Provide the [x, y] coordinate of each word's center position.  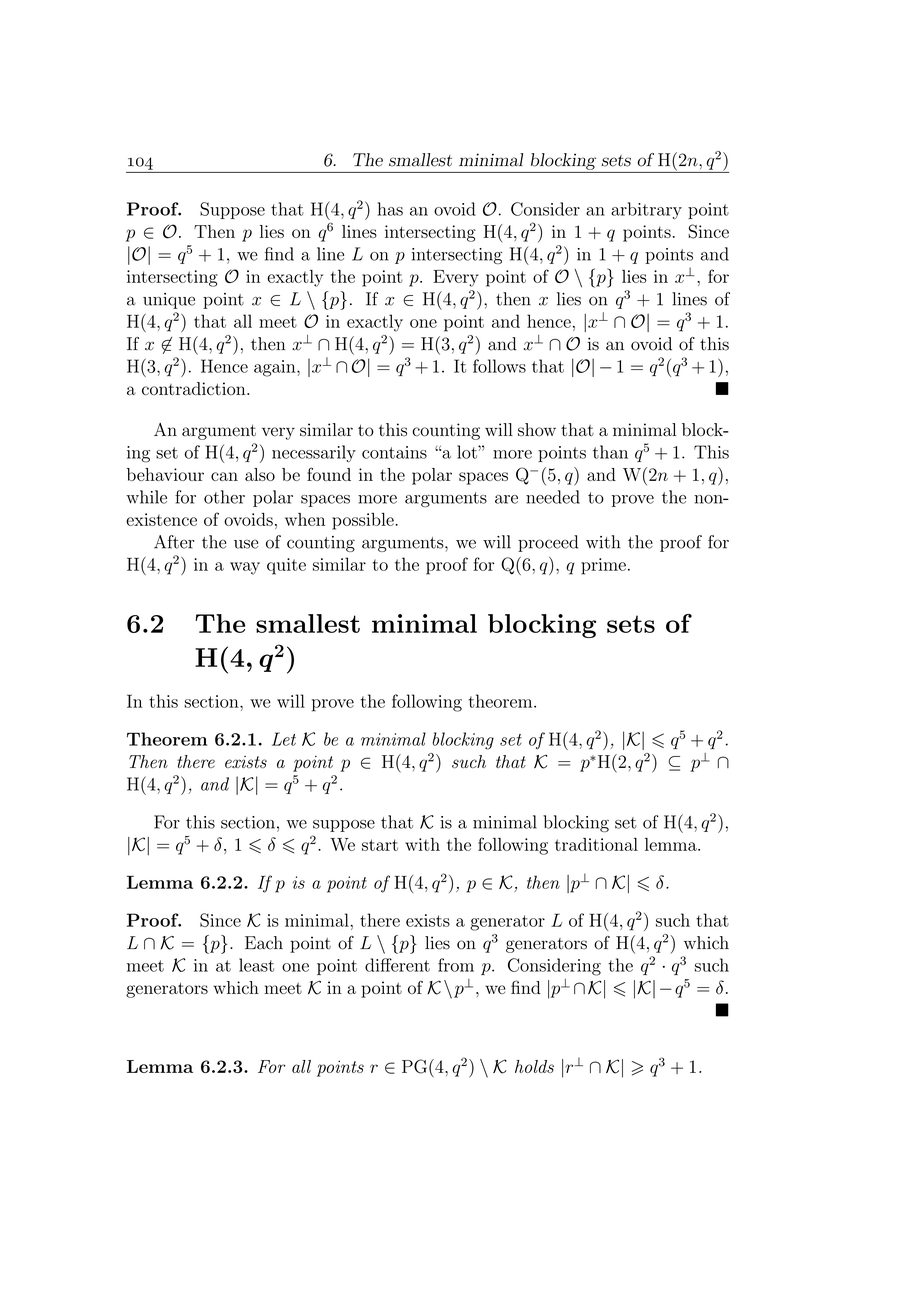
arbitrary [646, 211]
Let [284, 739]
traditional [596, 844]
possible [364, 521]
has [390, 209]
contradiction [195, 388]
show [537, 430]
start [380, 845]
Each [264, 943]
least [256, 965]
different [397, 965]
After [174, 542]
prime [603, 566]
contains [394, 452]
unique [169, 301]
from [456, 965]
